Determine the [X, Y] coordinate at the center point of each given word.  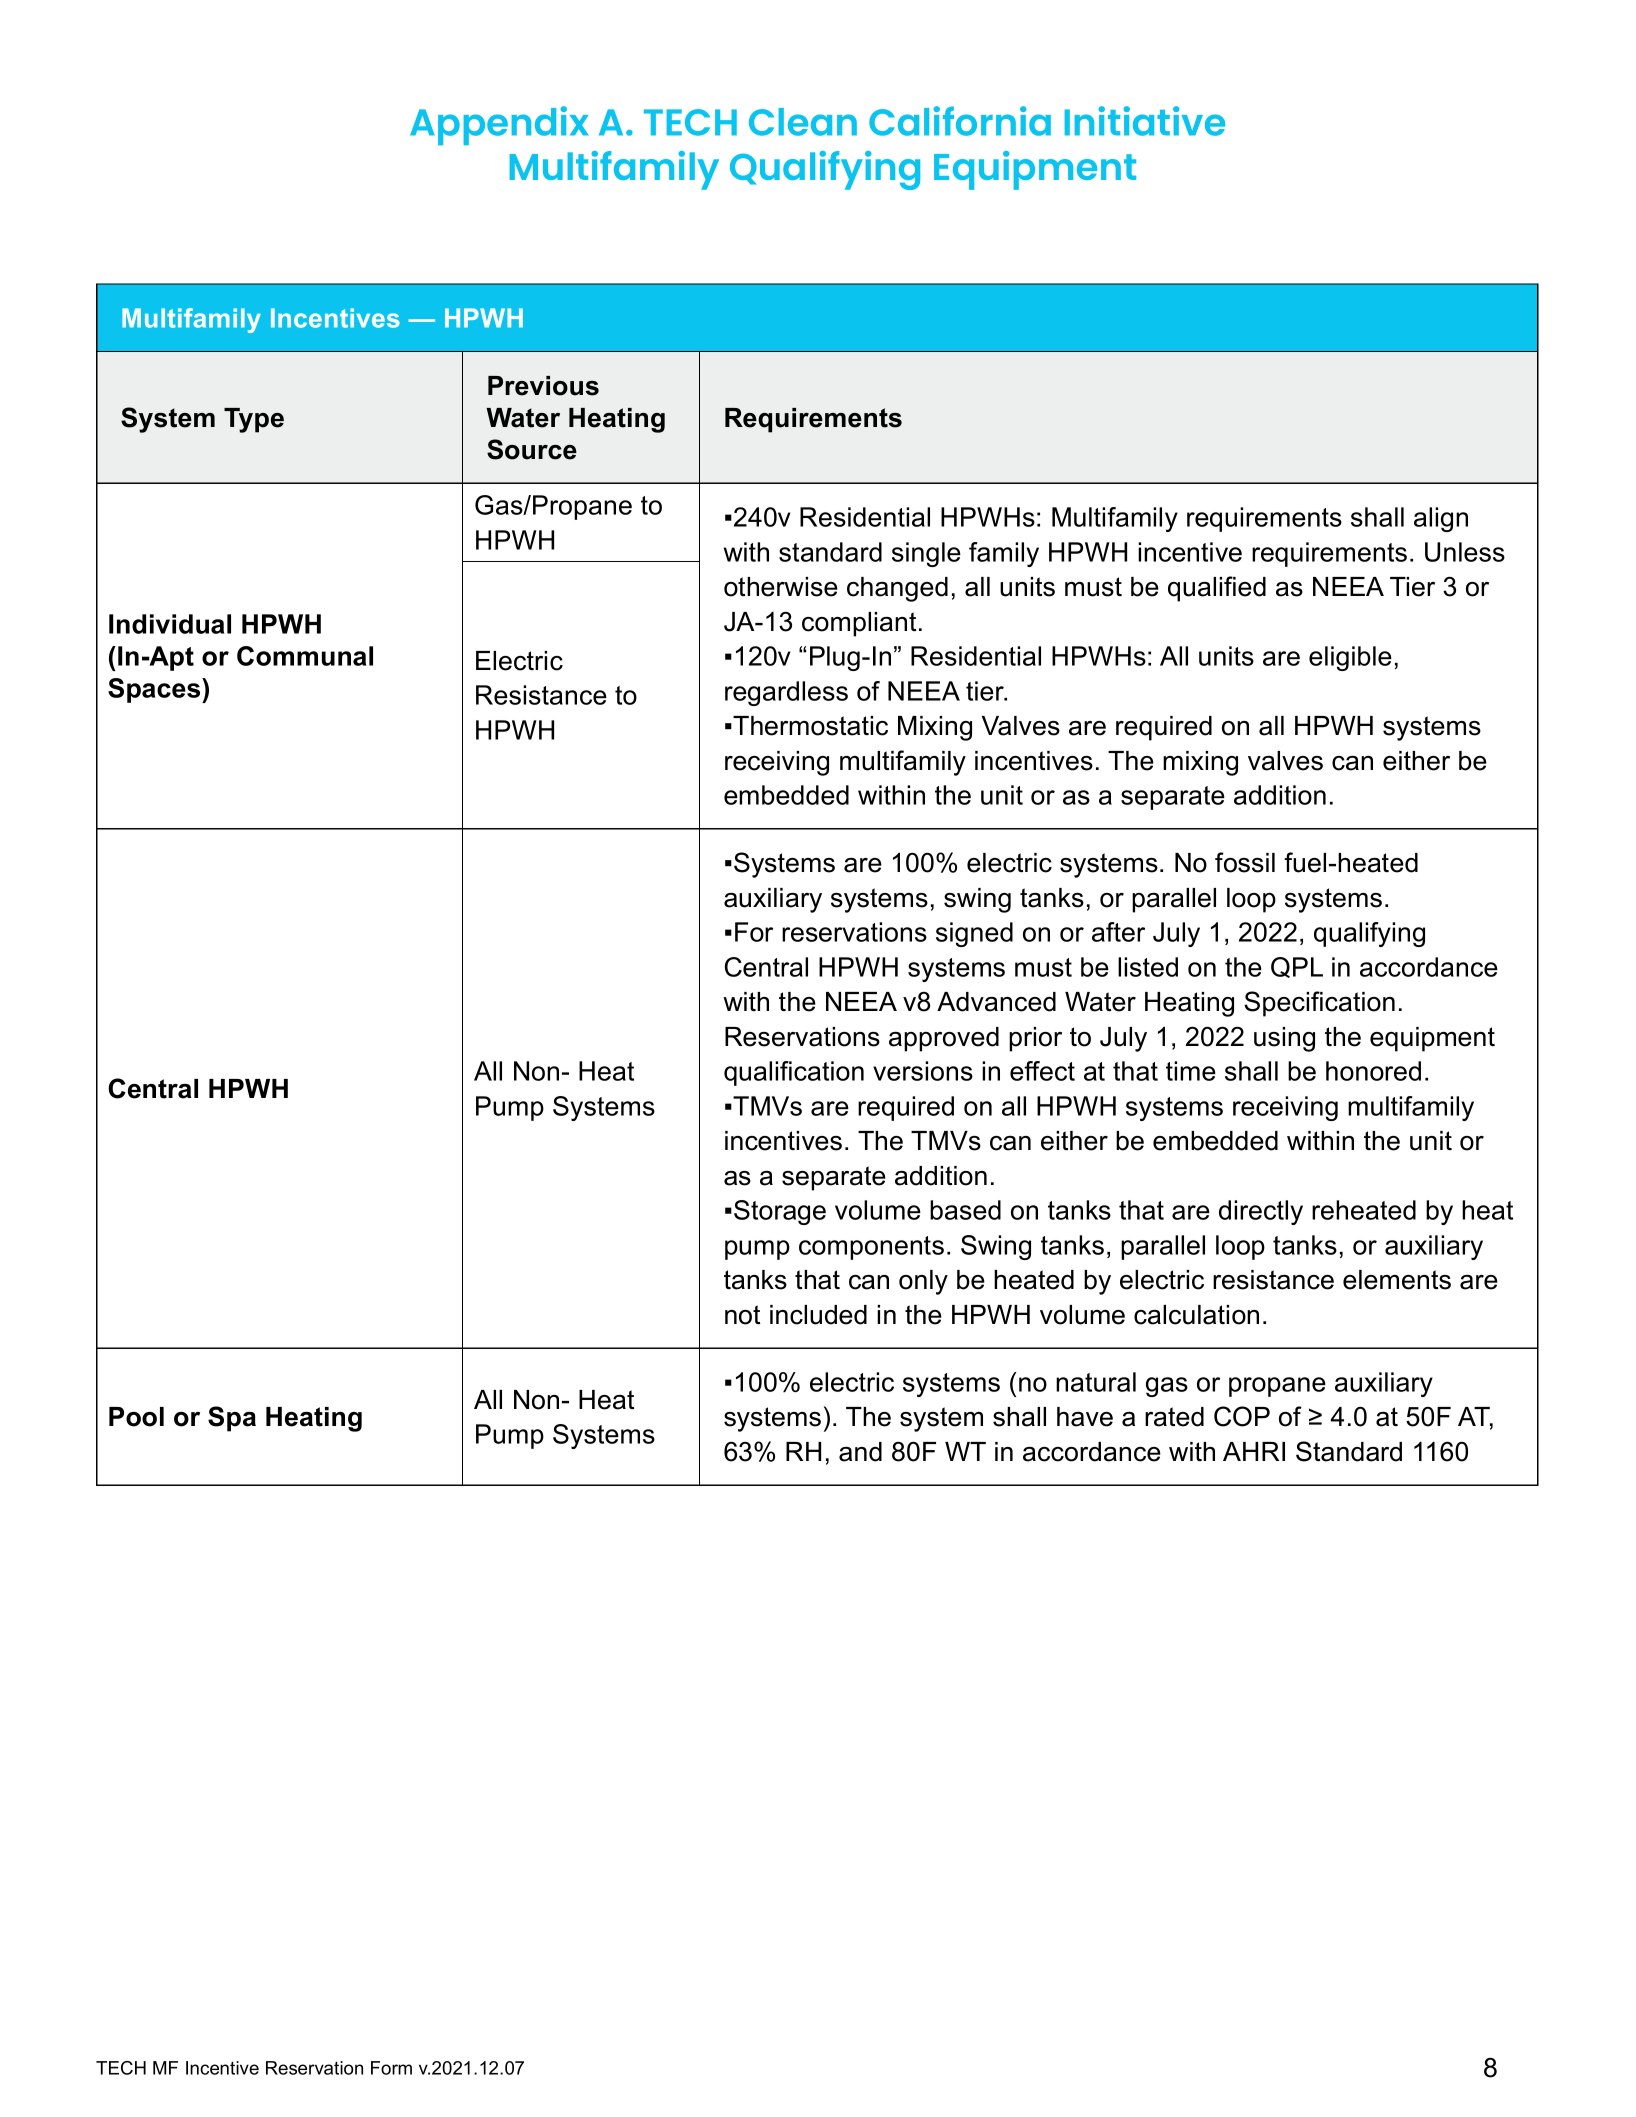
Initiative [1145, 121]
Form [391, 2068]
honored [1373, 1071]
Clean [803, 122]
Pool [136, 1417]
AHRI [1254, 1451]
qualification [794, 1073]
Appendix [499, 125]
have [1085, 1417]
